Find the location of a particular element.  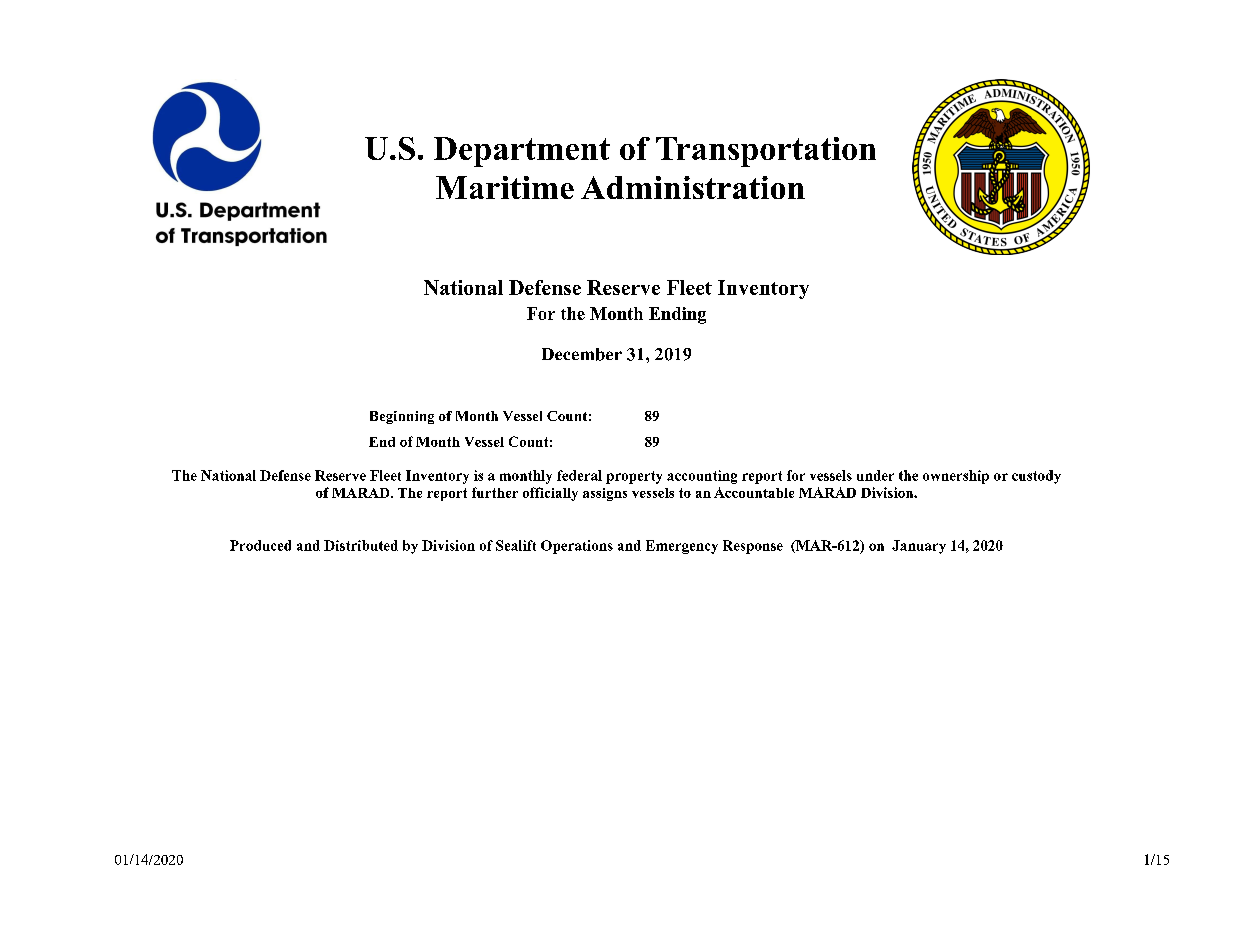

Maritime is located at coordinates (505, 187).
